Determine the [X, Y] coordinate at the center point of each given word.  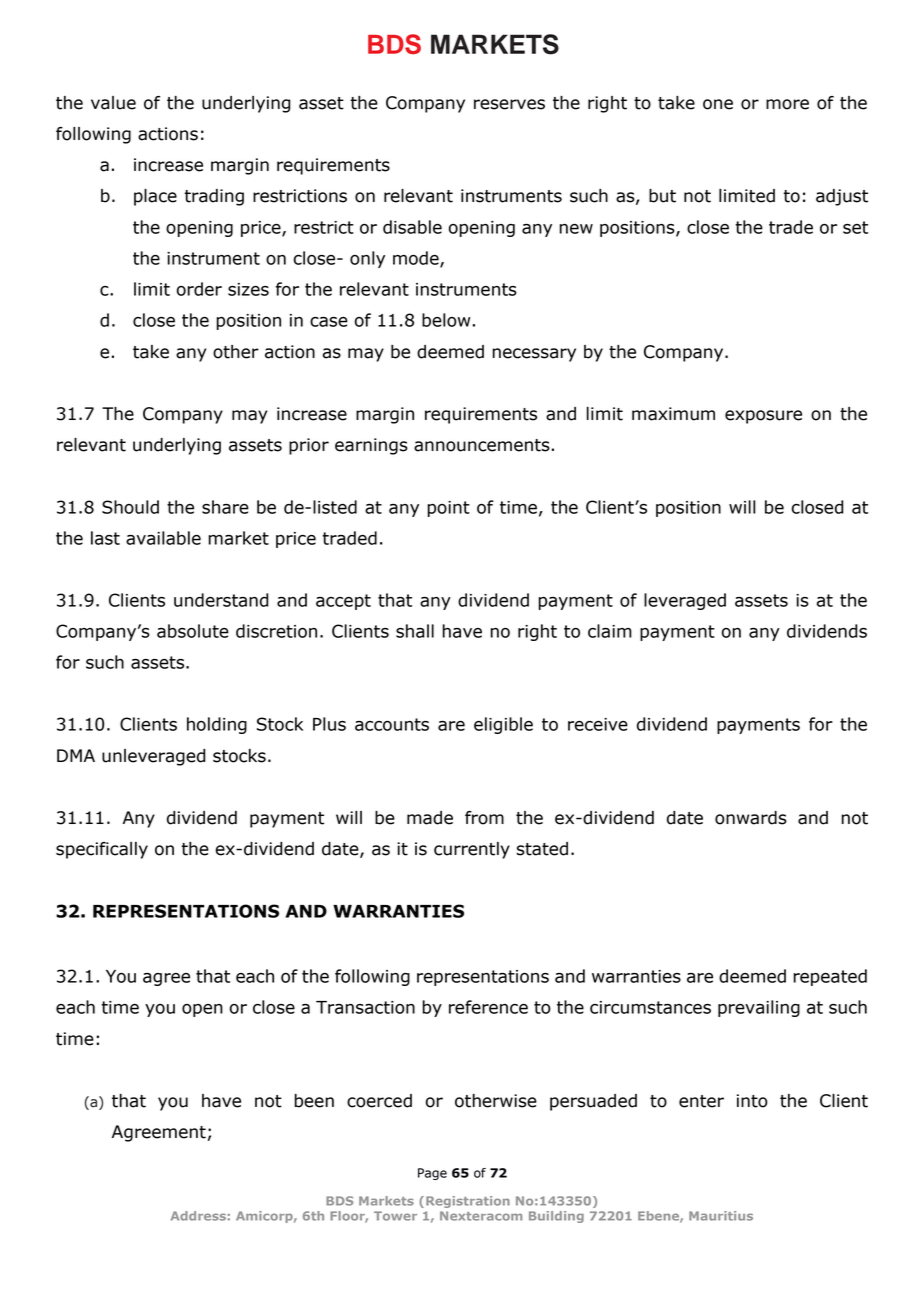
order [199, 289]
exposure [763, 417]
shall [415, 631]
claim [610, 631]
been [314, 1101]
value [113, 103]
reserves [509, 104]
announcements [482, 445]
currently [472, 850]
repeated [830, 977]
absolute [193, 631]
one [718, 104]
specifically [102, 850]
